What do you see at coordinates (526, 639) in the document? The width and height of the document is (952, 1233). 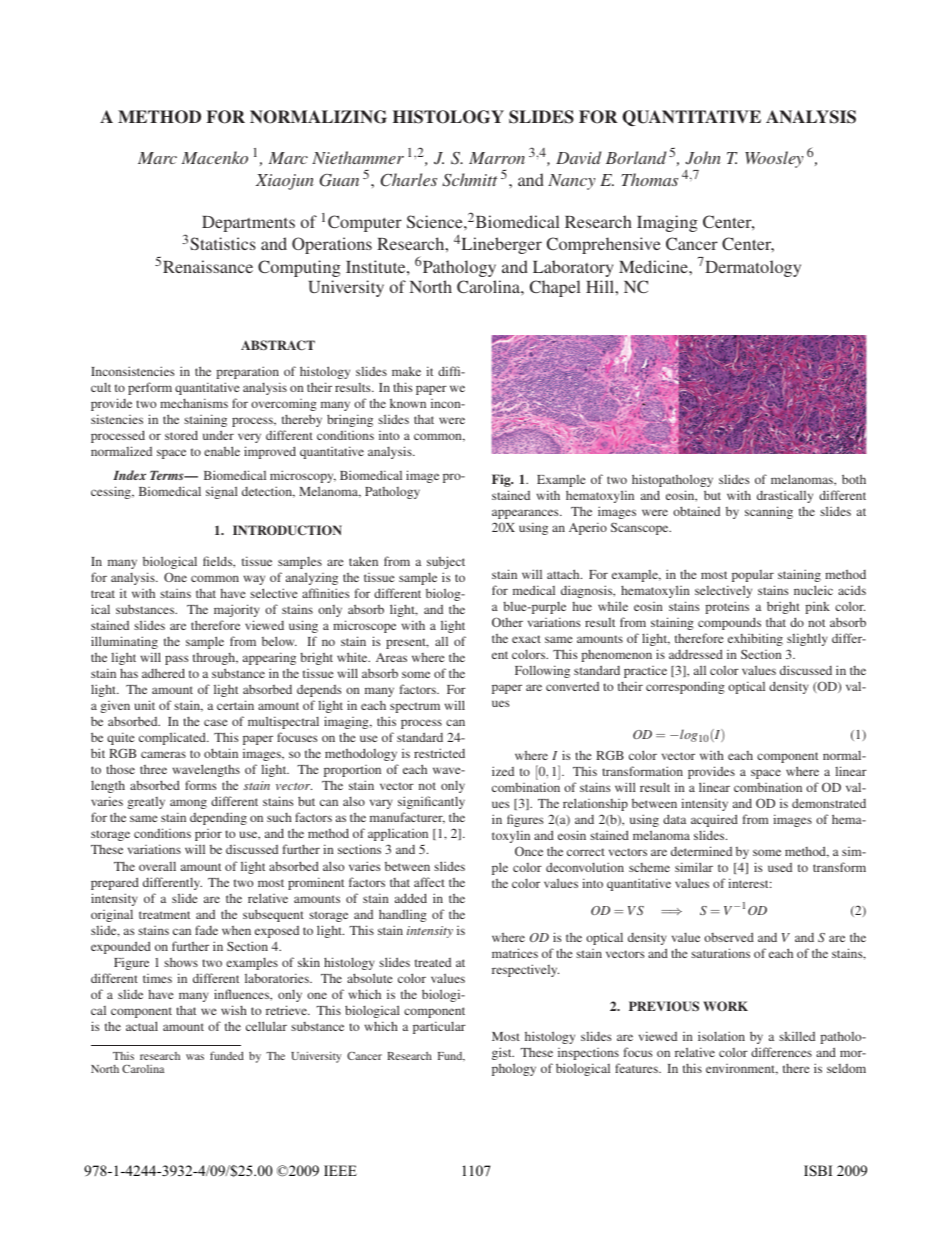 I see `exact` at bounding box center [526, 639].
